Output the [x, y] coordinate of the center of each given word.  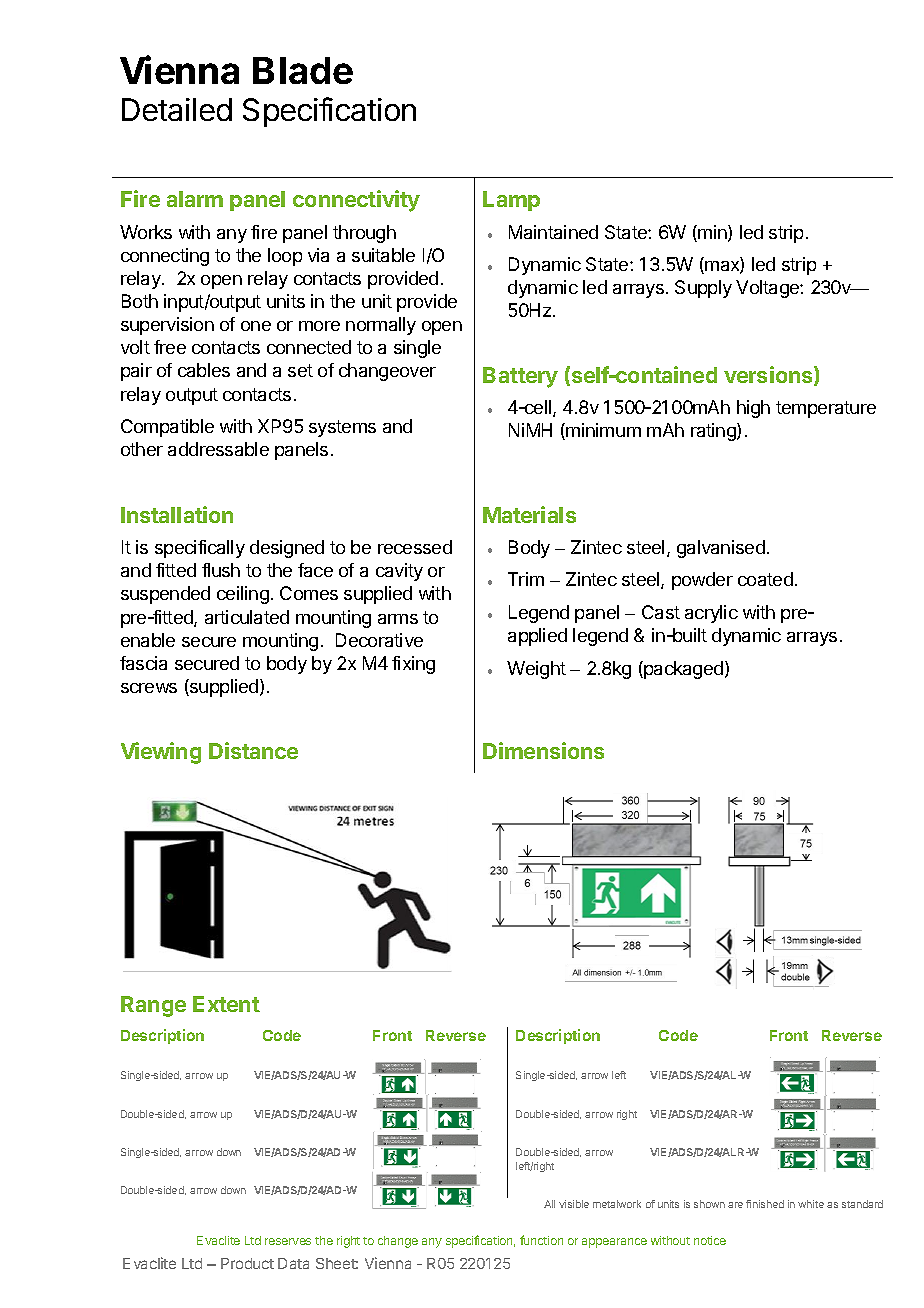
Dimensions [543, 750]
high [753, 409]
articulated [247, 617]
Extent [226, 1004]
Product [247, 1263]
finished [765, 1204]
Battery [520, 377]
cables [204, 370]
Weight [536, 670]
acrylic [711, 614]
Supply [703, 289]
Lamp [511, 201]
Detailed [177, 109]
